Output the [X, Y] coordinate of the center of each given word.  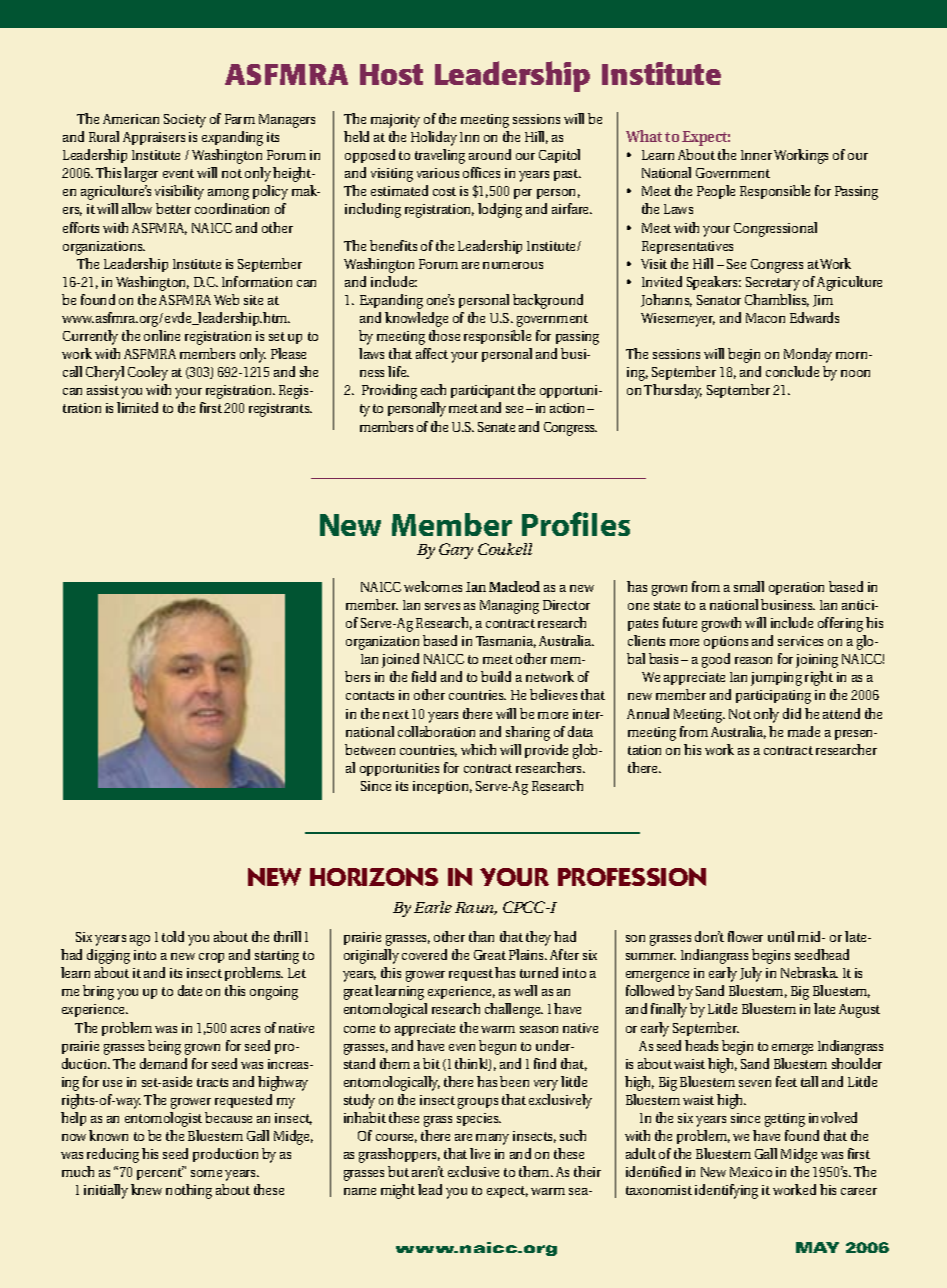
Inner [756, 155]
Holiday [434, 138]
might [398, 1191]
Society [185, 121]
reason [753, 660]
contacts [370, 695]
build [496, 676]
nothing [189, 1191]
